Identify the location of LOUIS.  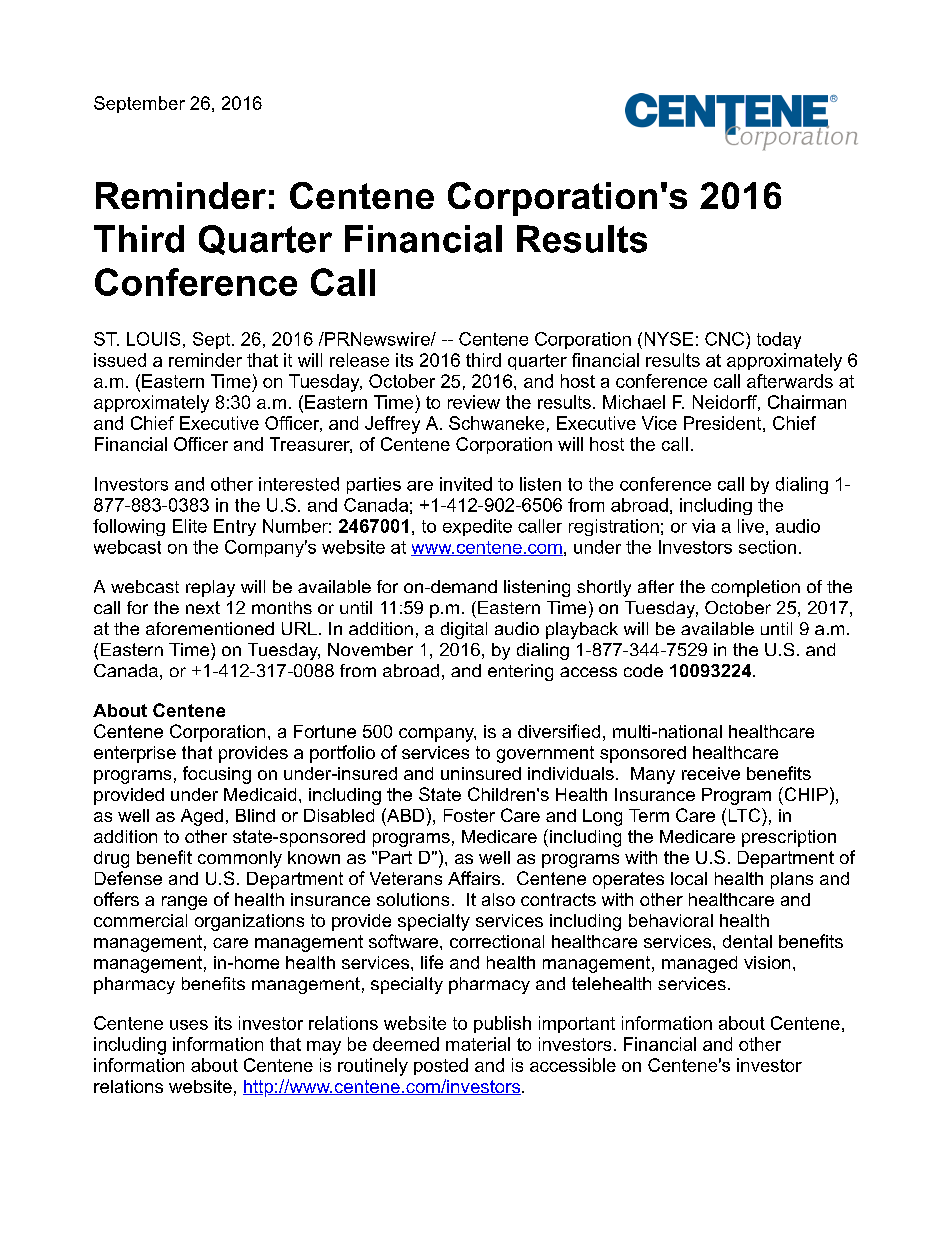
(153, 339).
